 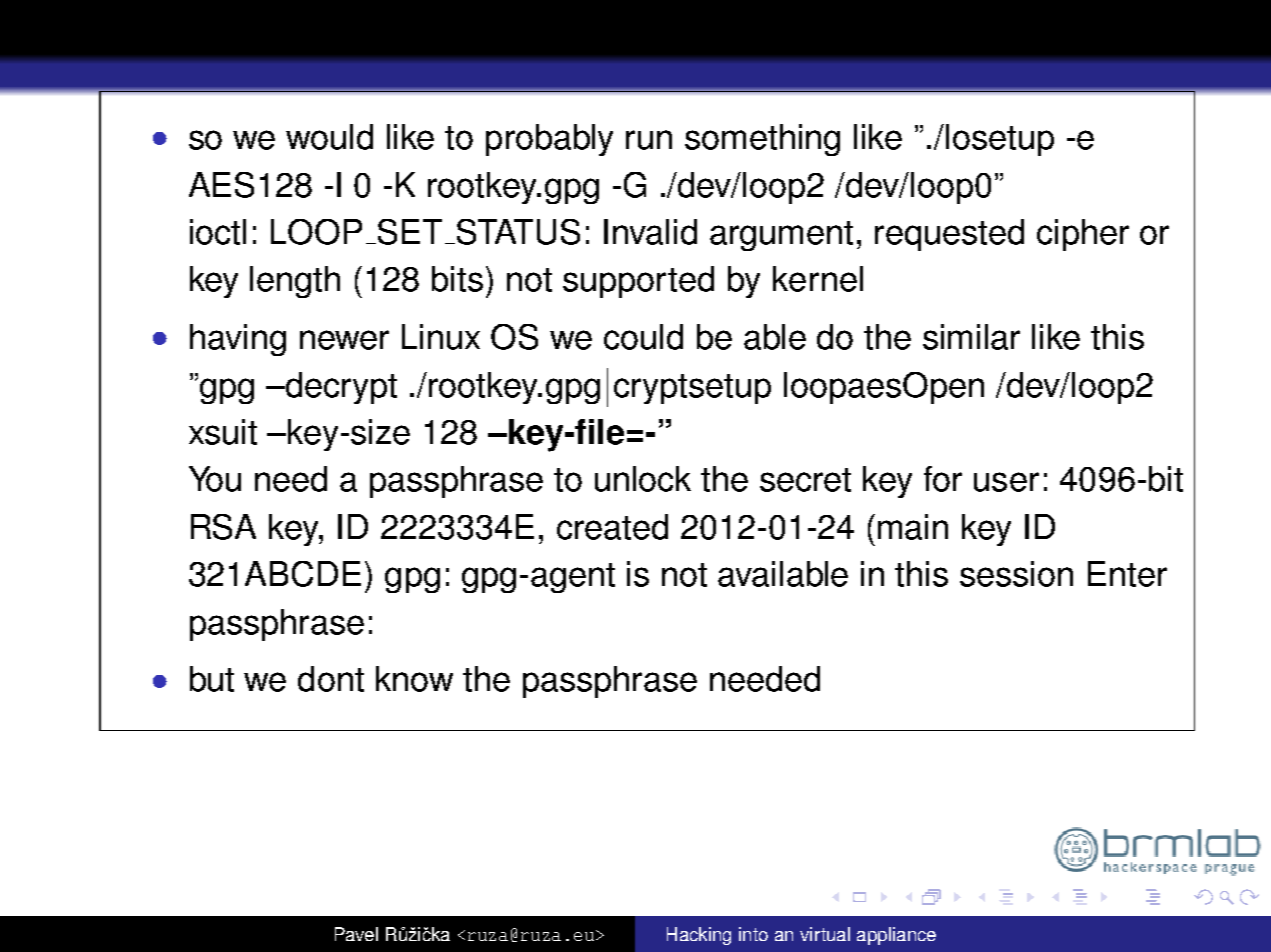 What do you see at coordinates (649, 140) in the document?
I see `run` at bounding box center [649, 140].
